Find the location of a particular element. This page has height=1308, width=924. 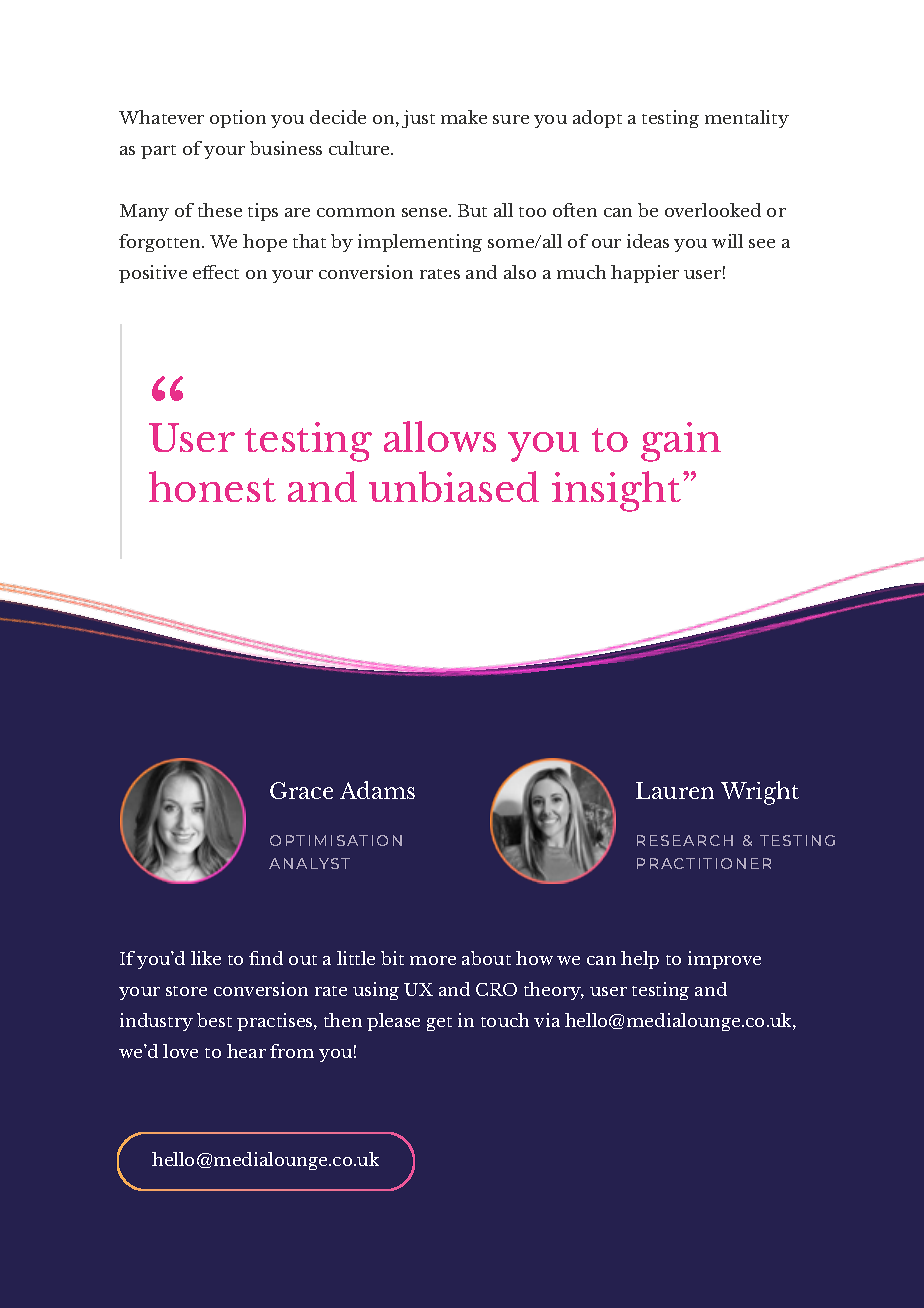

honest is located at coordinates (212, 486).
